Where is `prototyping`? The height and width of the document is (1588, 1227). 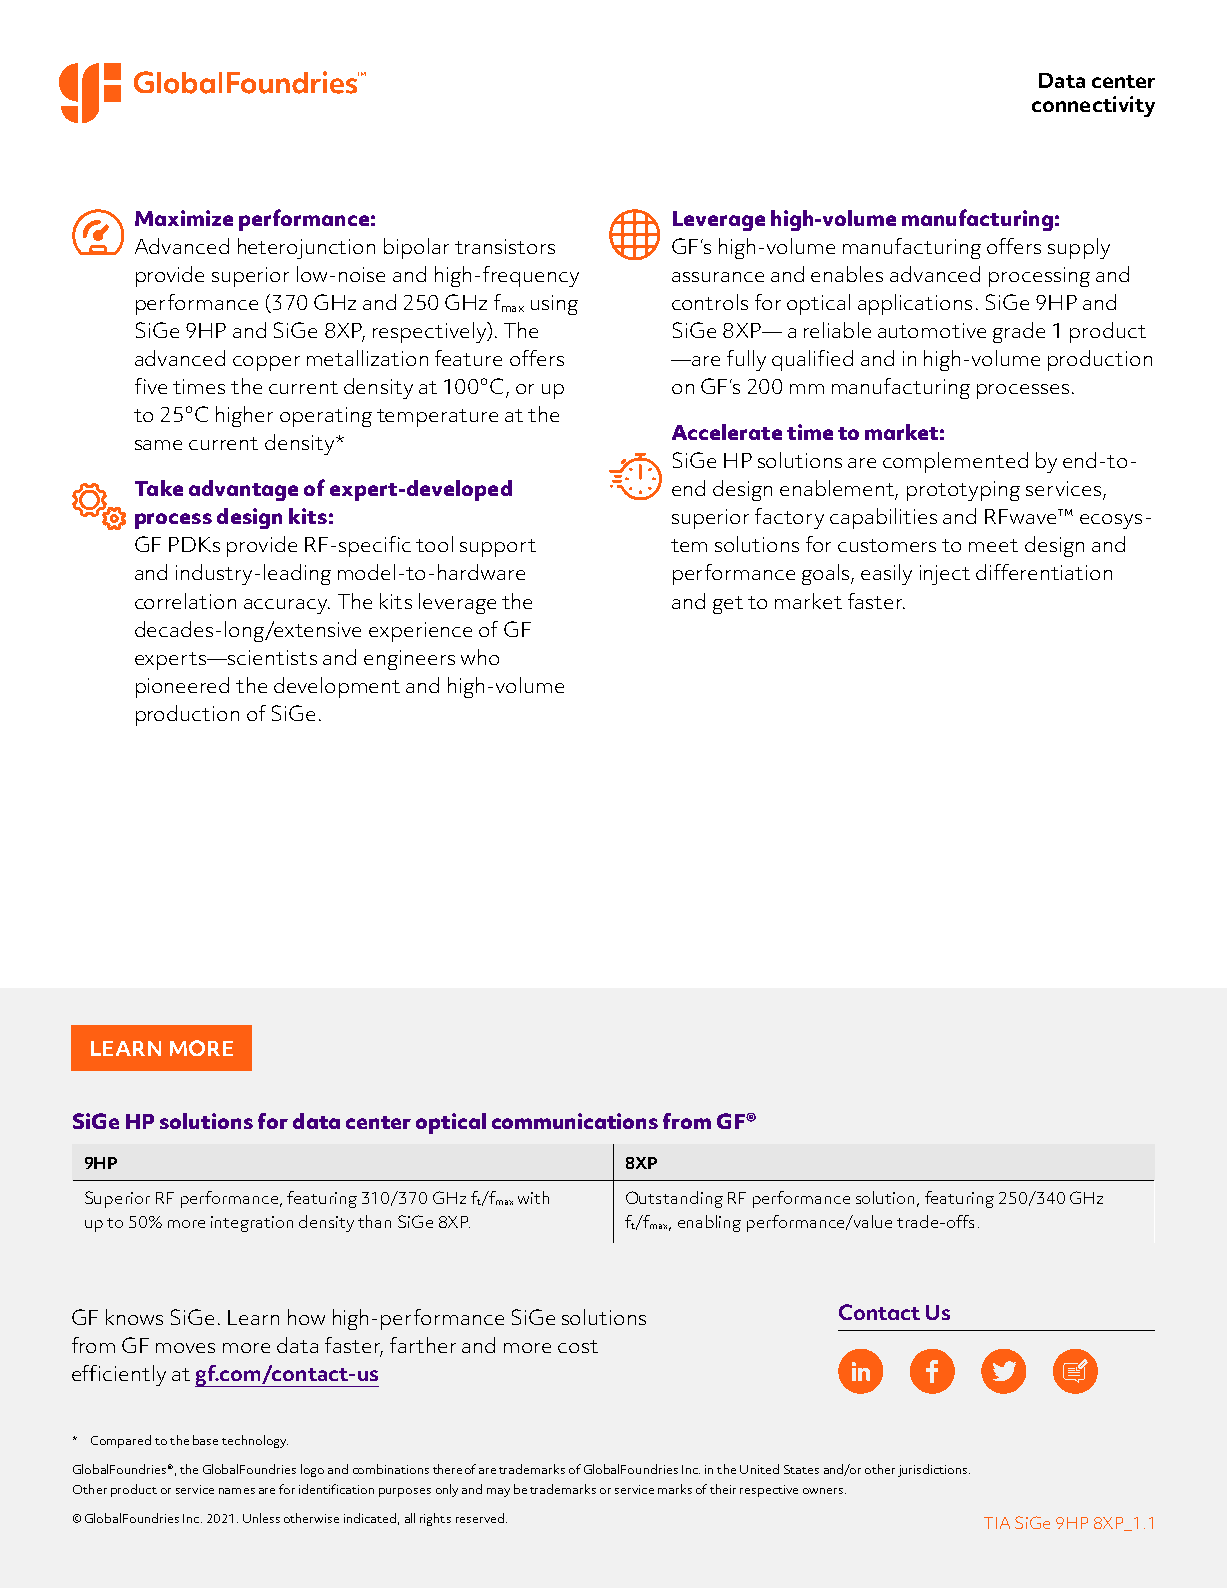 prototyping is located at coordinates (963, 491).
